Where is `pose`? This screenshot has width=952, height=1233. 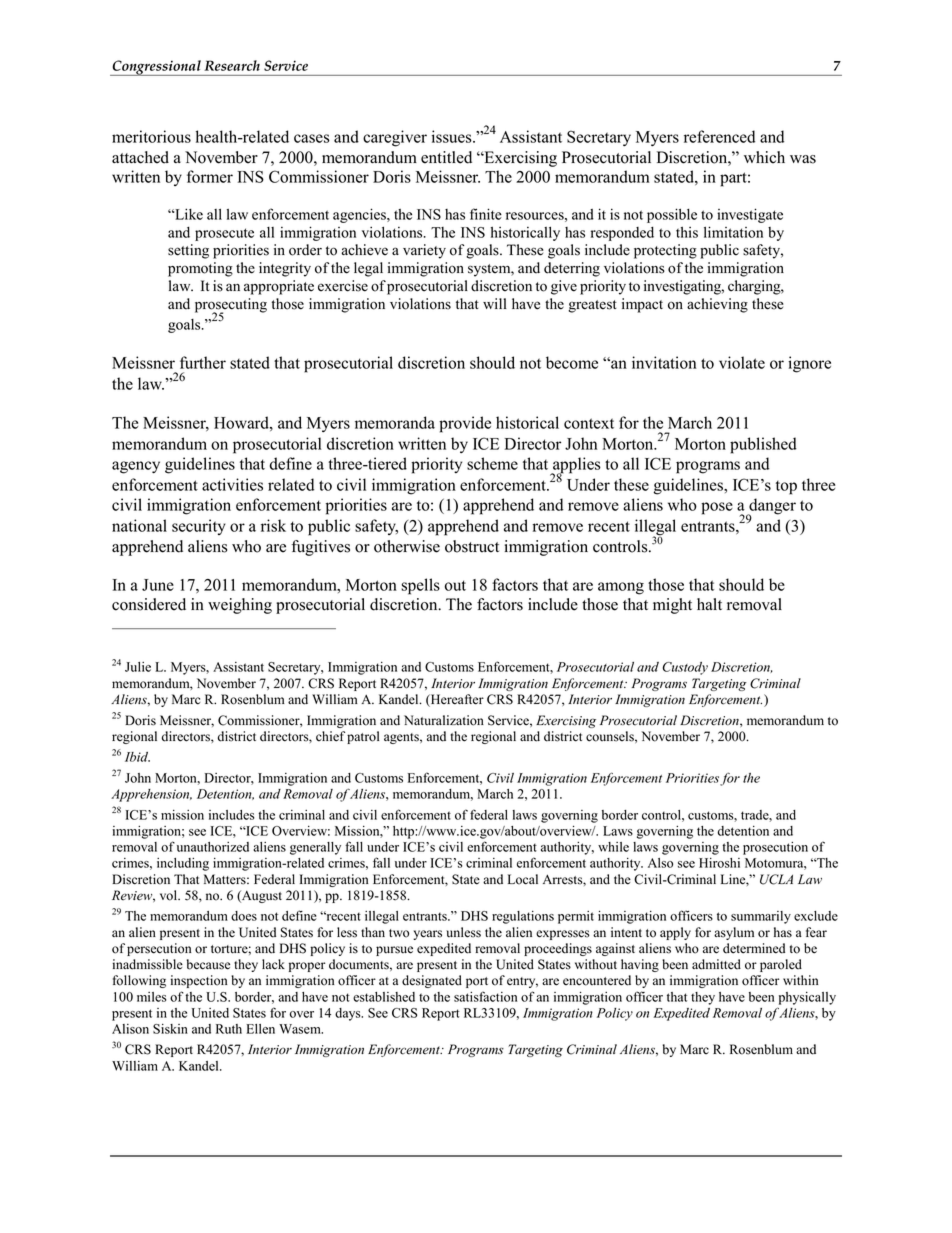
pose is located at coordinates (717, 508).
